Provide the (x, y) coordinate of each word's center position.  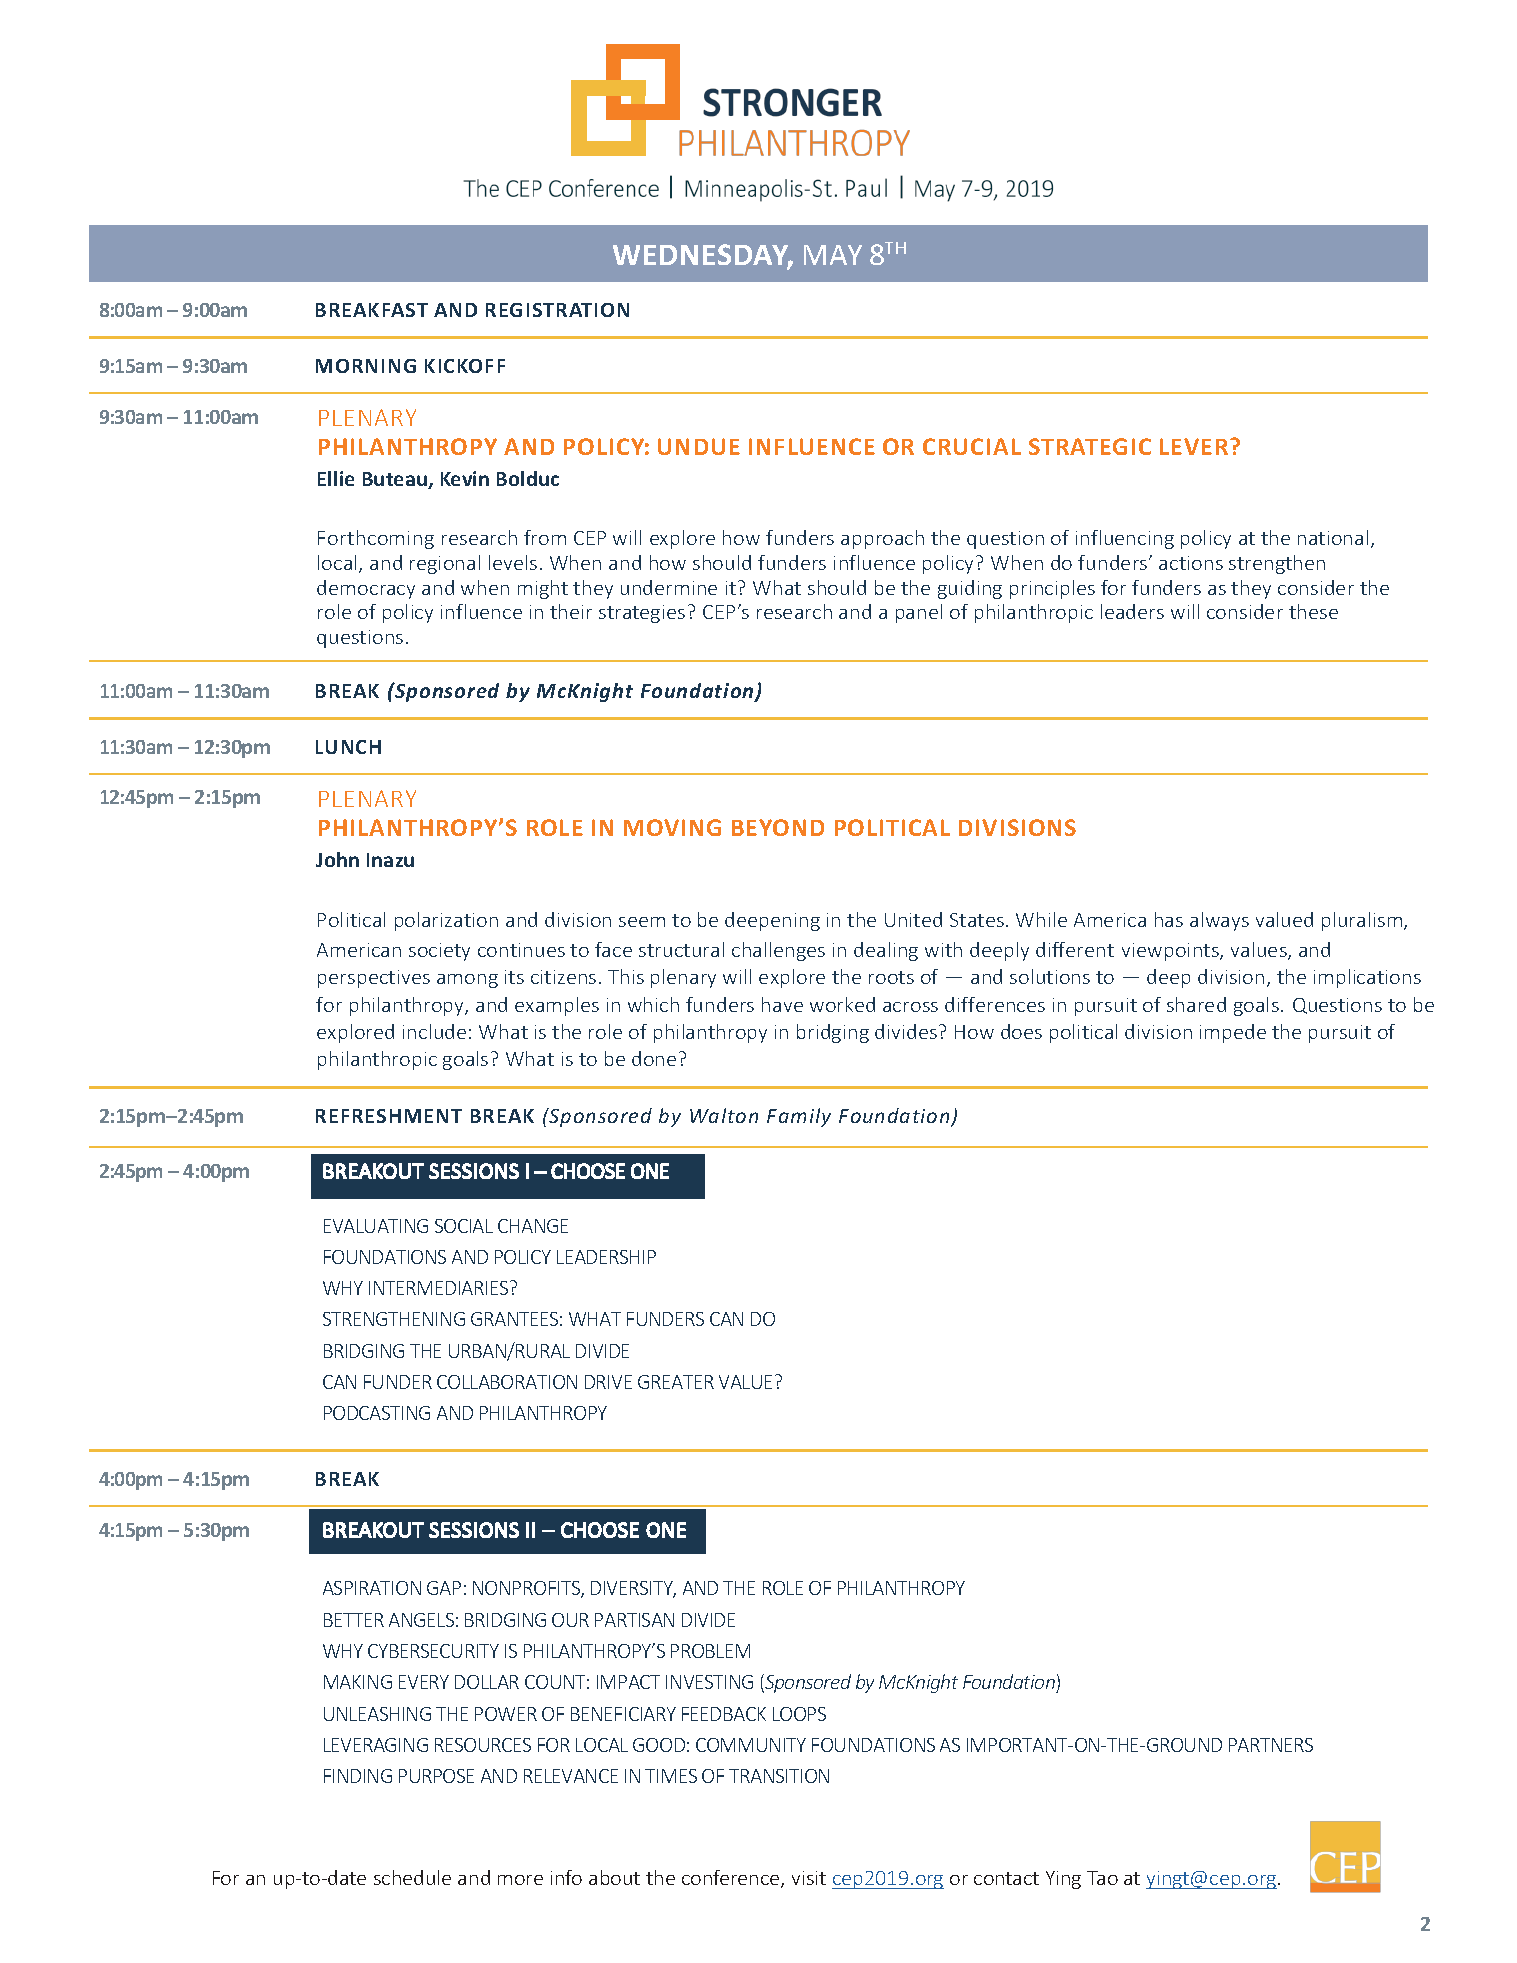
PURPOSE (436, 1776)
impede (1233, 1033)
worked (842, 1004)
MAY (833, 255)
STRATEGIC (1090, 446)
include (434, 1031)
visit (809, 1878)
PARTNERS (1271, 1745)
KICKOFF (465, 366)
